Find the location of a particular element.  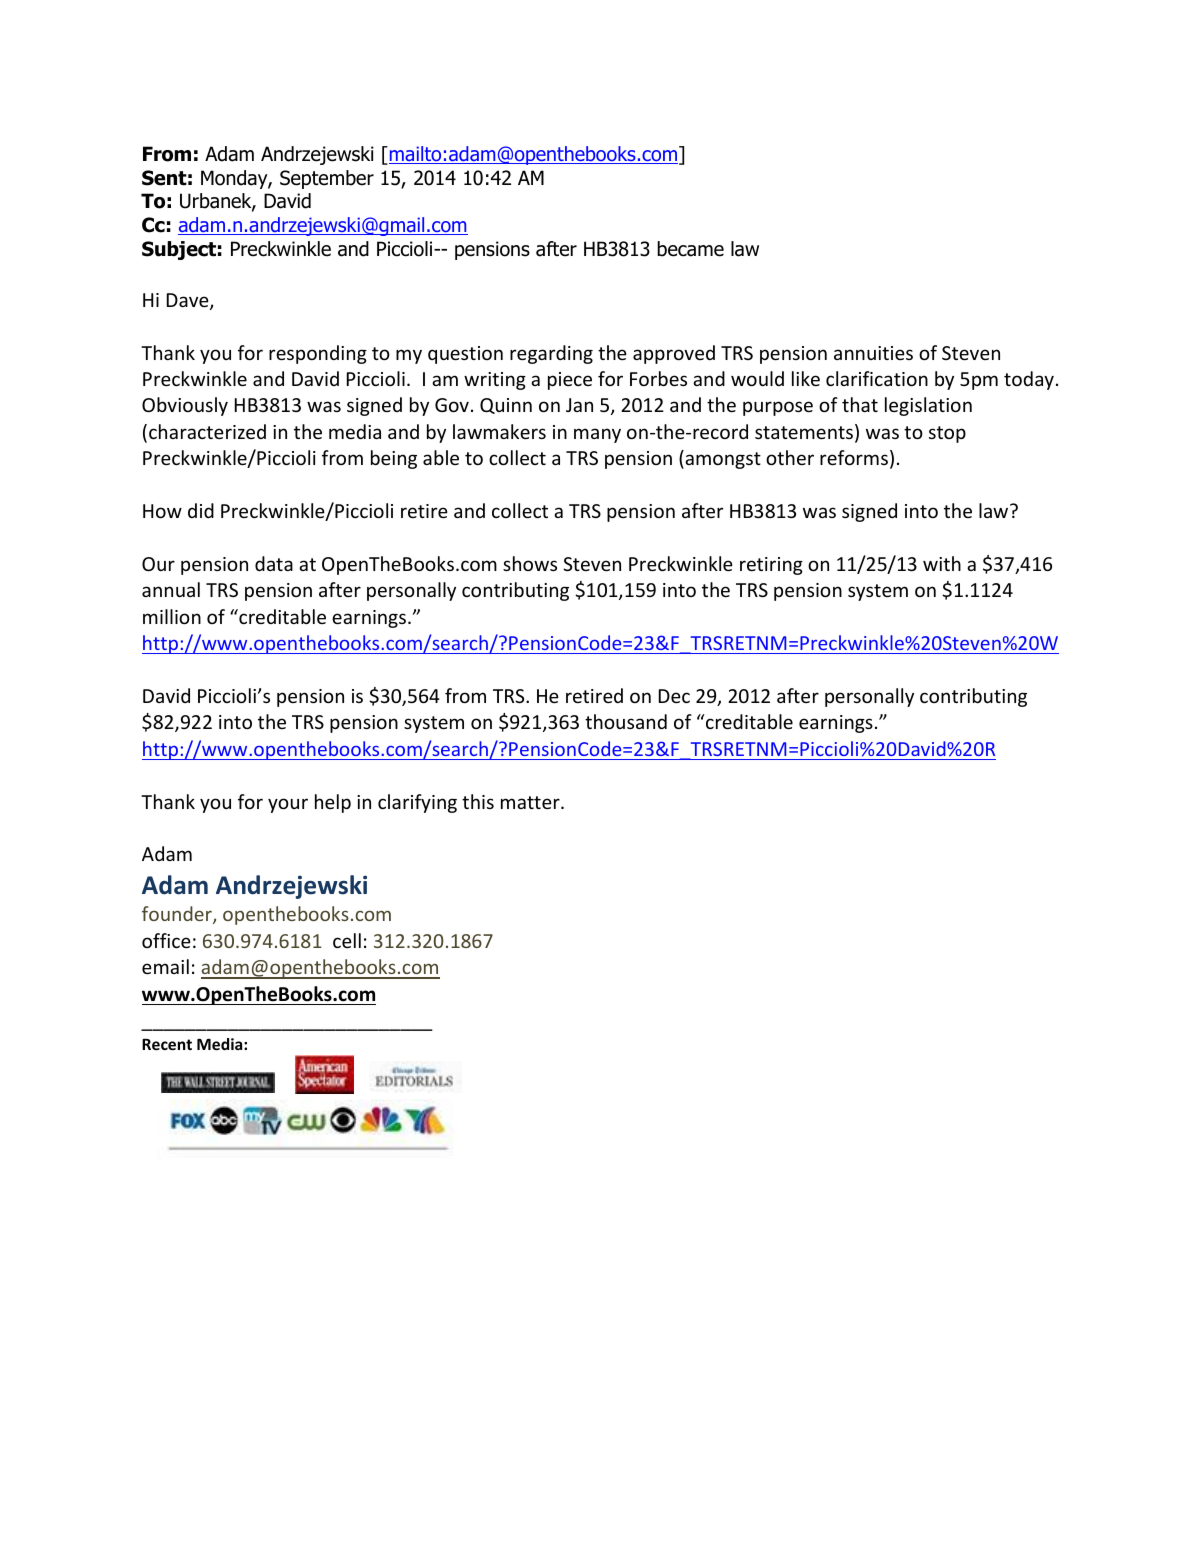

million is located at coordinates (172, 616).
